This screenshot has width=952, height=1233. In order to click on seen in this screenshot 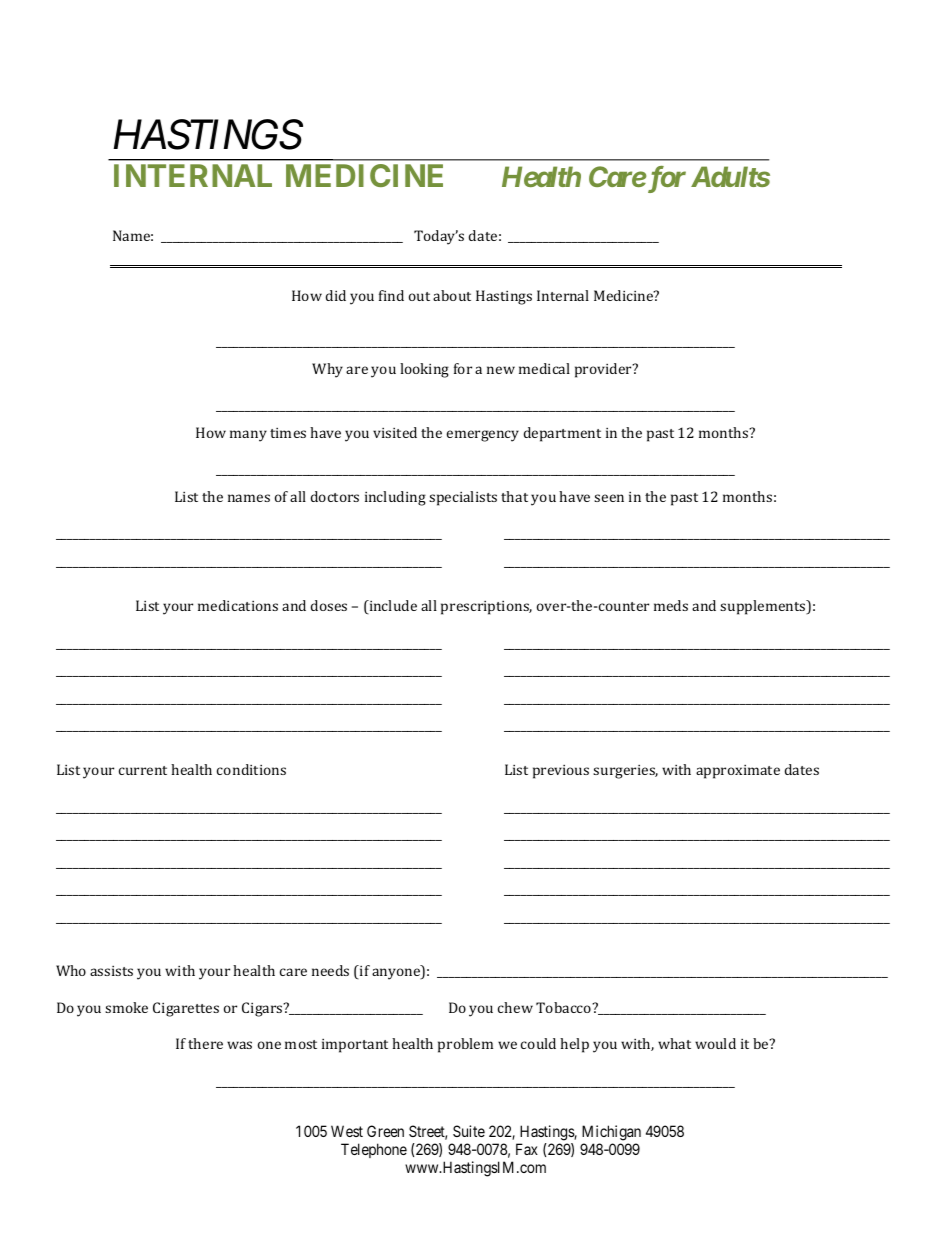, I will do `click(609, 498)`.
